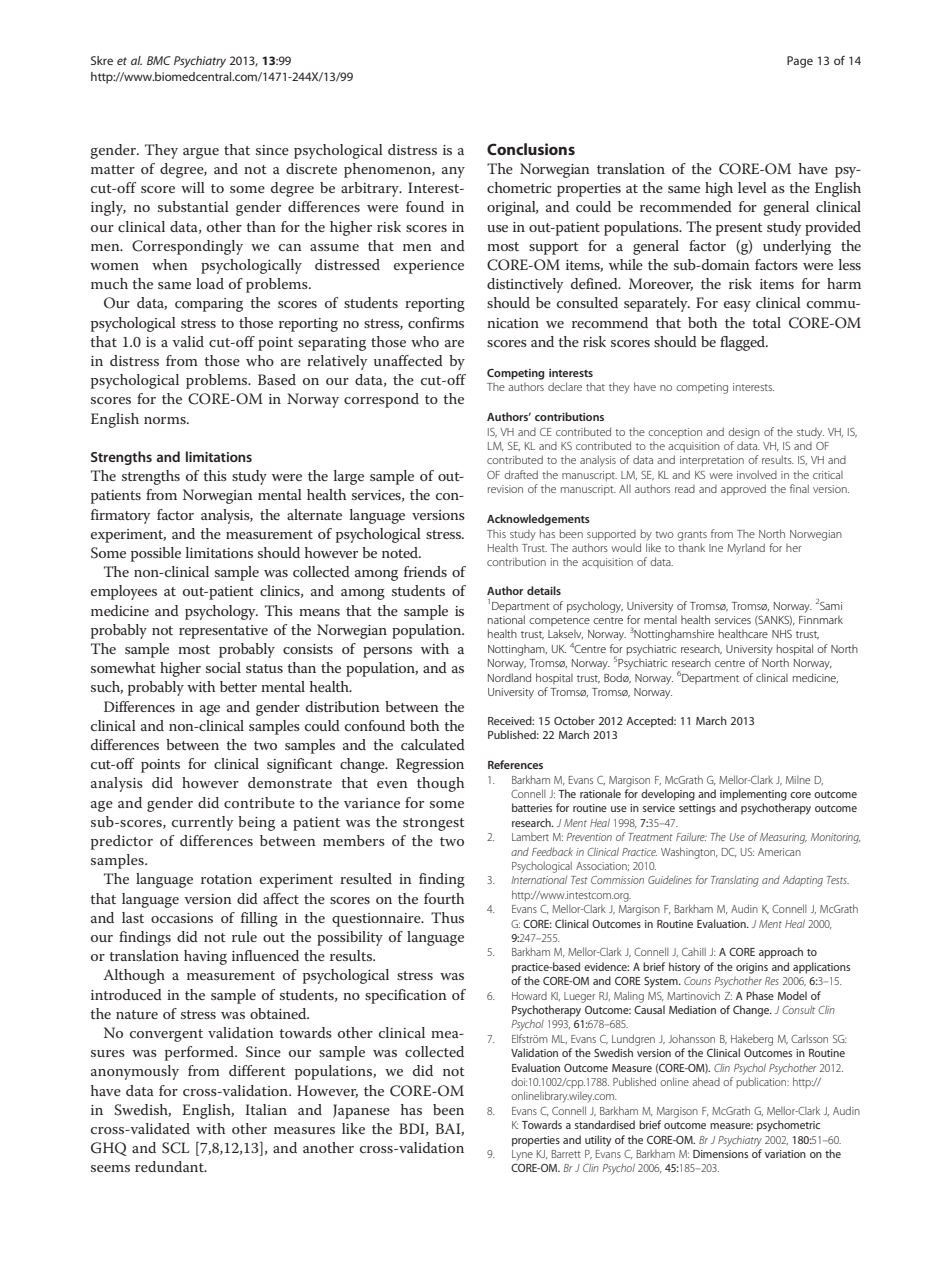  Describe the element at coordinates (505, 489) in the screenshot. I see `revision` at that location.
